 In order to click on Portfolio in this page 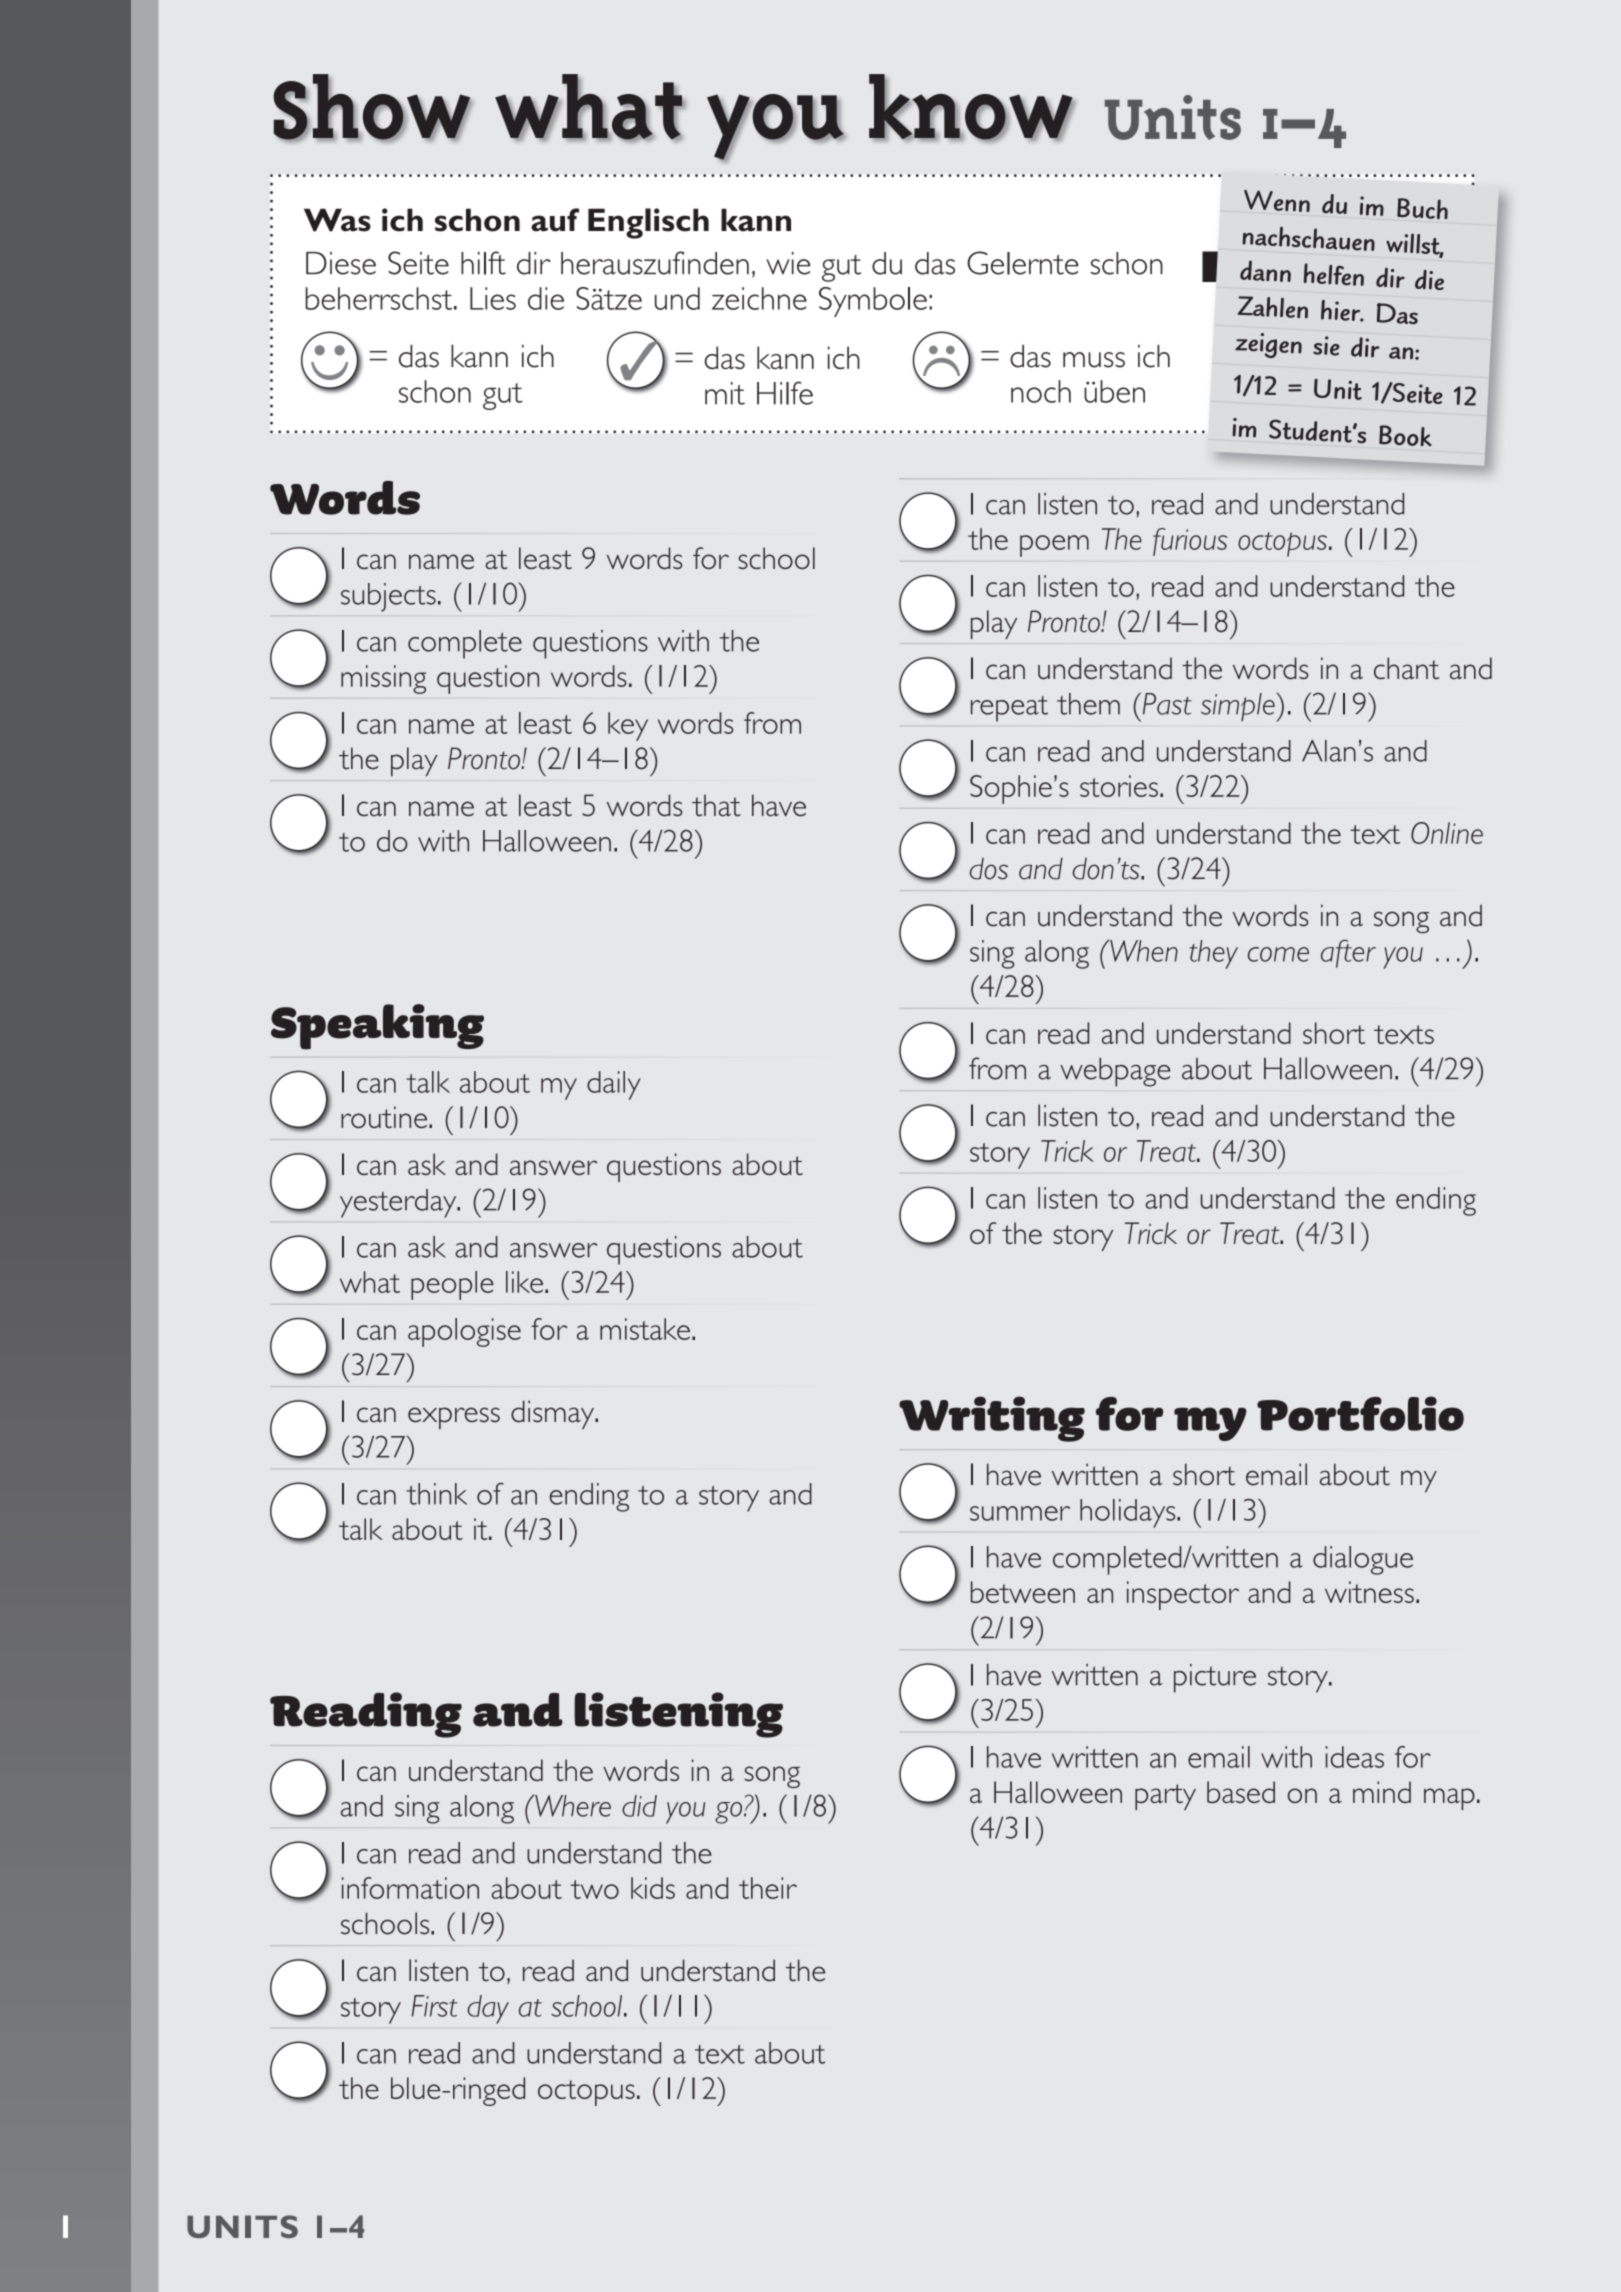, I will do `click(1360, 1413)`.
